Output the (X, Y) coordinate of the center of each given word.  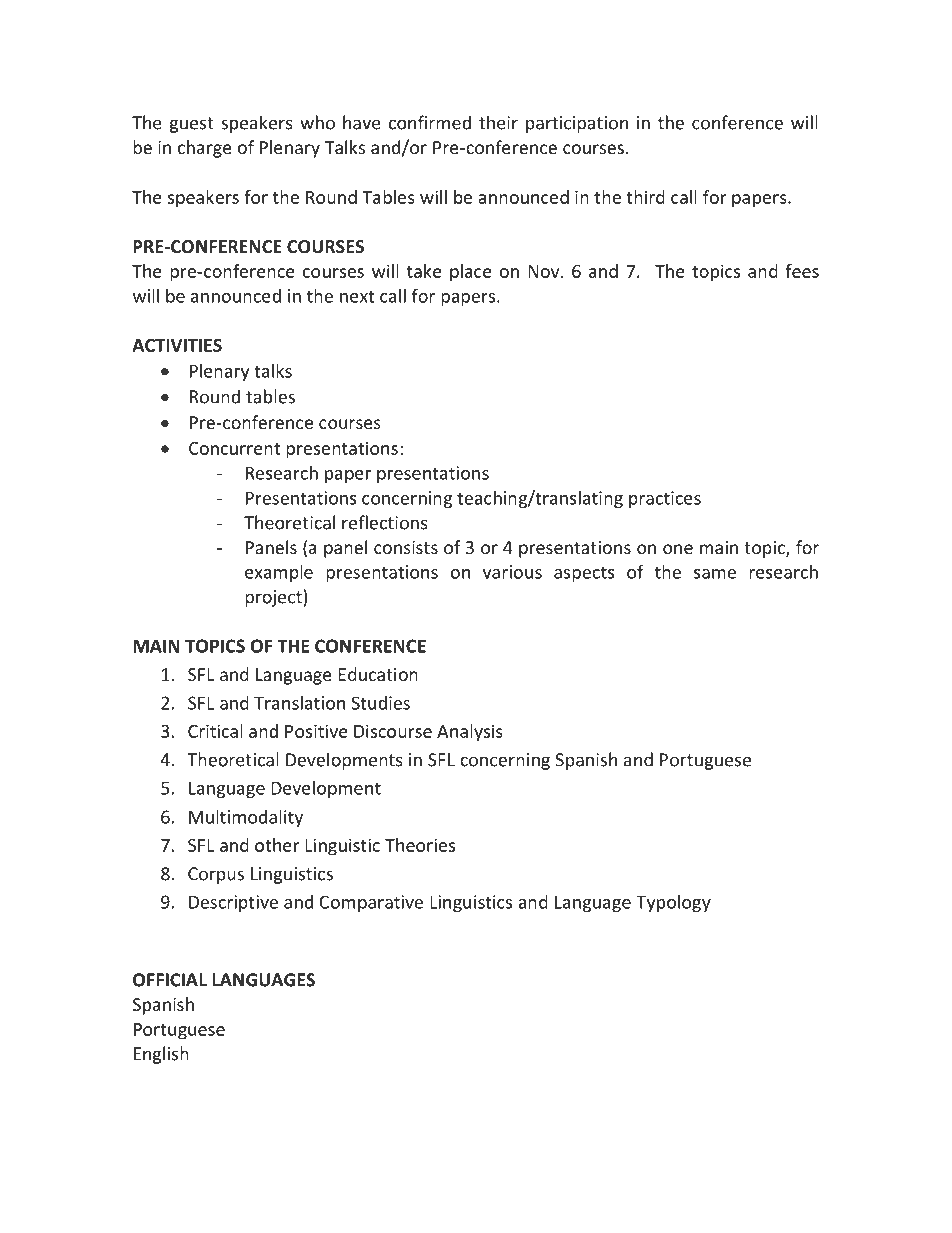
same (715, 574)
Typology (673, 903)
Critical (215, 731)
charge (205, 149)
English (161, 1055)
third (645, 197)
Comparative (371, 903)
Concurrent (234, 448)
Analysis (470, 733)
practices (665, 499)
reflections (385, 522)
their (498, 122)
